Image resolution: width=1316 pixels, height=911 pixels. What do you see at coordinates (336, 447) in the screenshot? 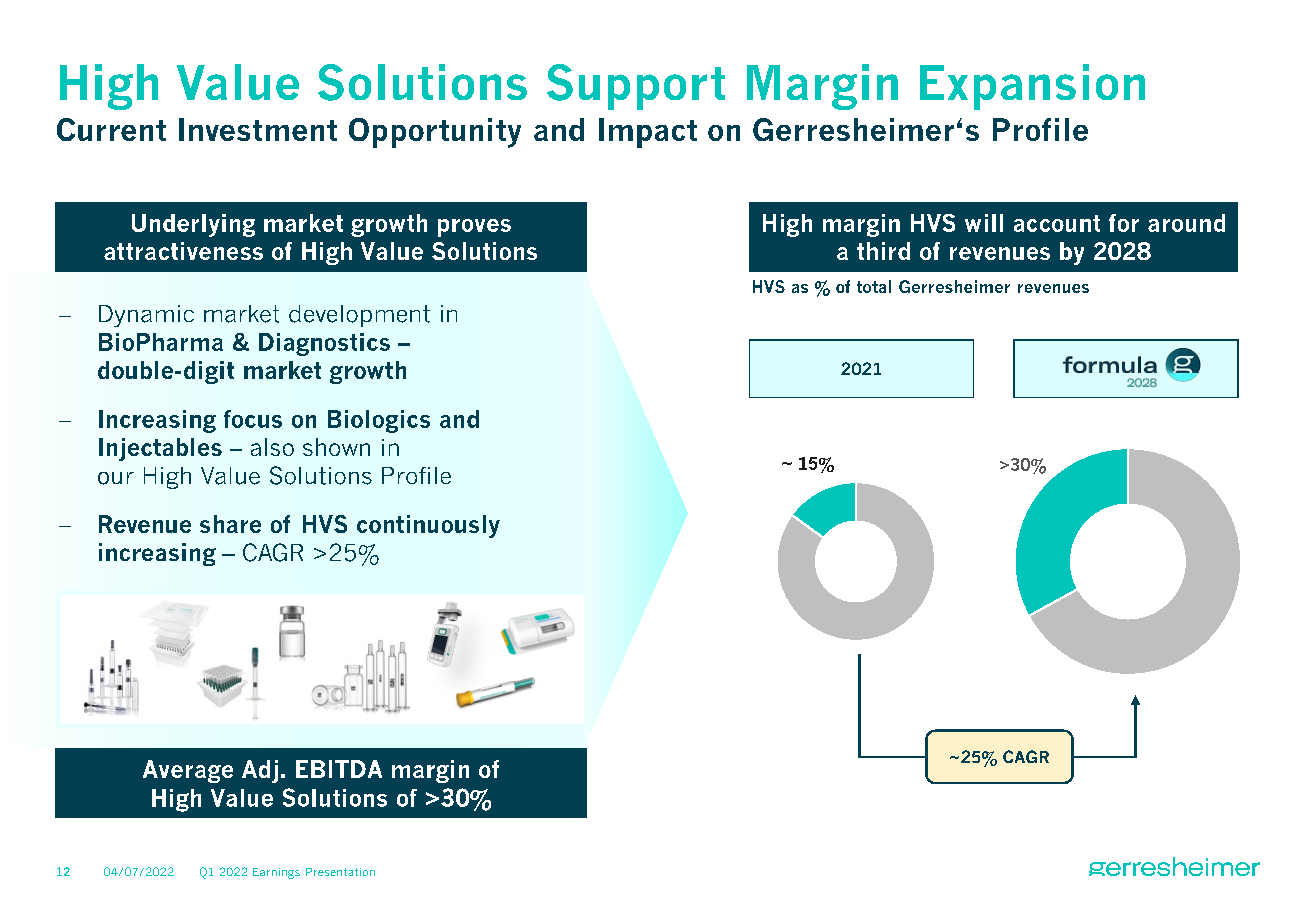
I see `shown` at bounding box center [336, 447].
